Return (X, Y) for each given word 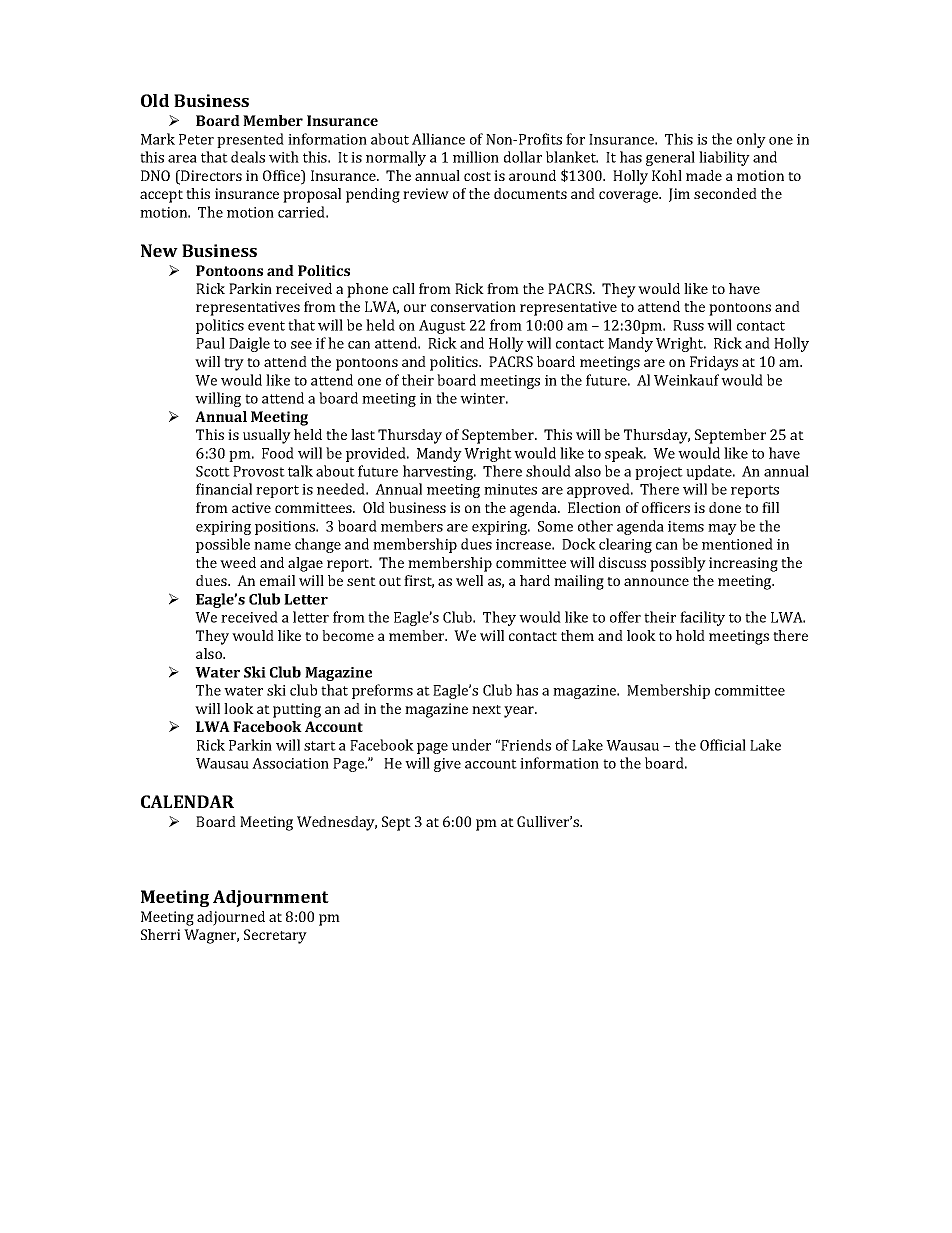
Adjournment (271, 898)
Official (723, 745)
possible (223, 545)
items (686, 526)
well (469, 580)
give (447, 765)
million (476, 157)
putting (297, 710)
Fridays (714, 363)
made (704, 175)
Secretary (275, 936)
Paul (210, 343)
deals (248, 157)
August (442, 327)
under (471, 745)
